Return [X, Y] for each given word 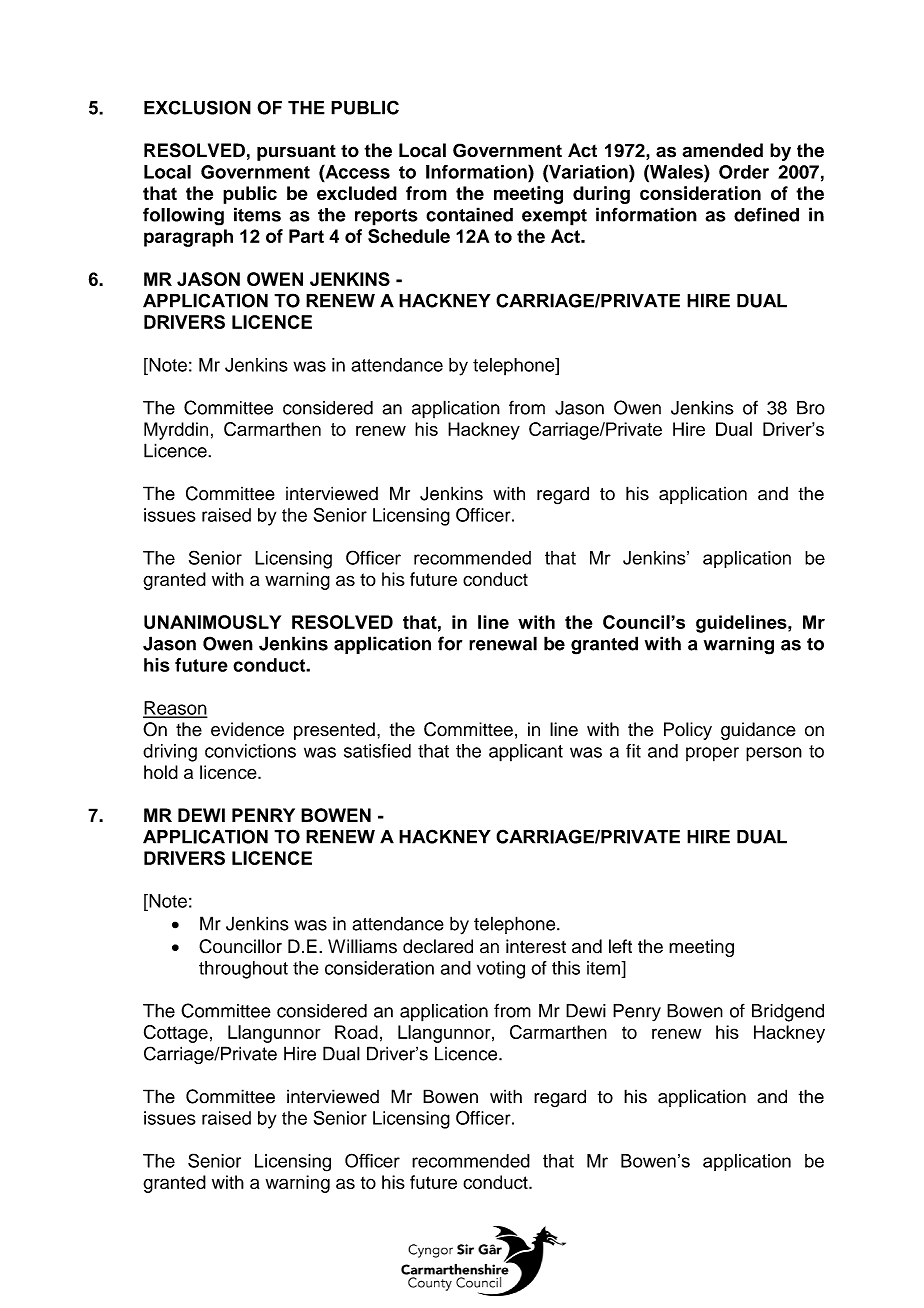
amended [722, 150]
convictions [250, 751]
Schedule [409, 236]
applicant [526, 753]
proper [712, 754]
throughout [243, 970]
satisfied [377, 751]
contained [469, 214]
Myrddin [176, 431]
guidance [758, 731]
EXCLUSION [197, 107]
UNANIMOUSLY [212, 622]
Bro [811, 408]
